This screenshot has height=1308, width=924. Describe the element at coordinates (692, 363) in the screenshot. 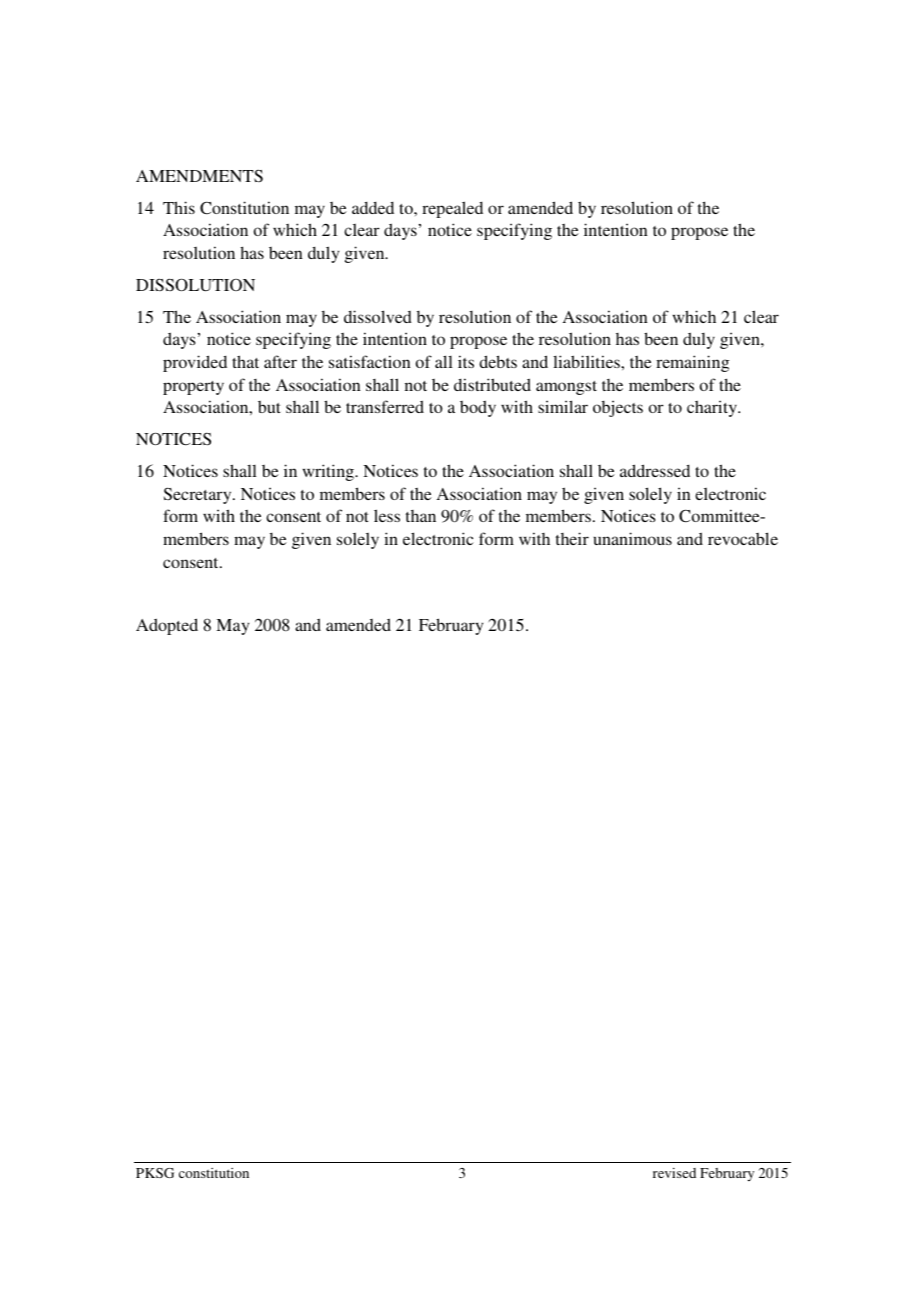

I see `remaining` at that location.
